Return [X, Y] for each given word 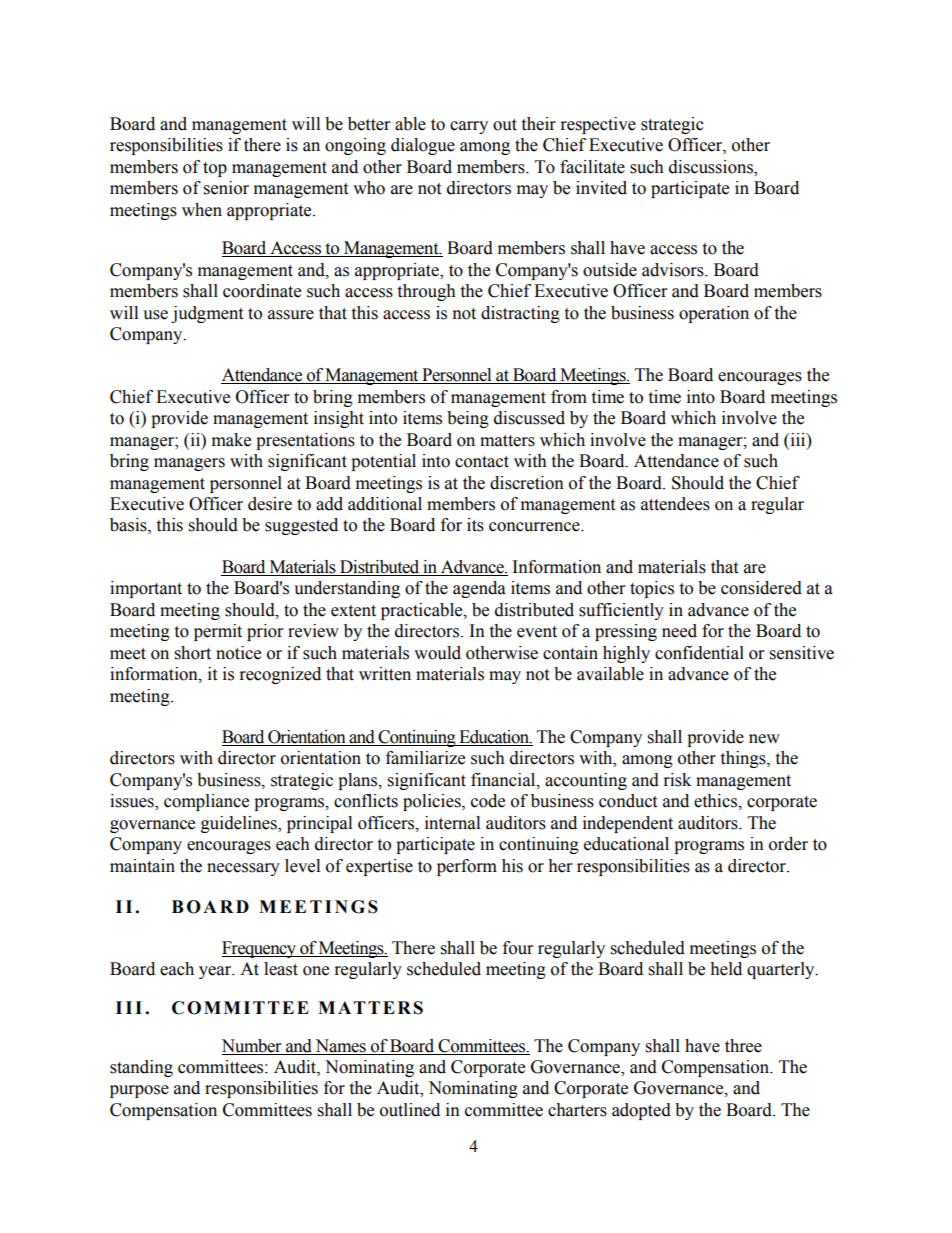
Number [251, 1046]
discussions [712, 168]
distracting [520, 314]
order [788, 844]
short [193, 653]
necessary [243, 869]
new [764, 739]
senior [226, 188]
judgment [207, 314]
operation [714, 314]
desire [270, 504]
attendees [675, 504]
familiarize [425, 758]
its [475, 525]
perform [467, 867]
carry [469, 127]
